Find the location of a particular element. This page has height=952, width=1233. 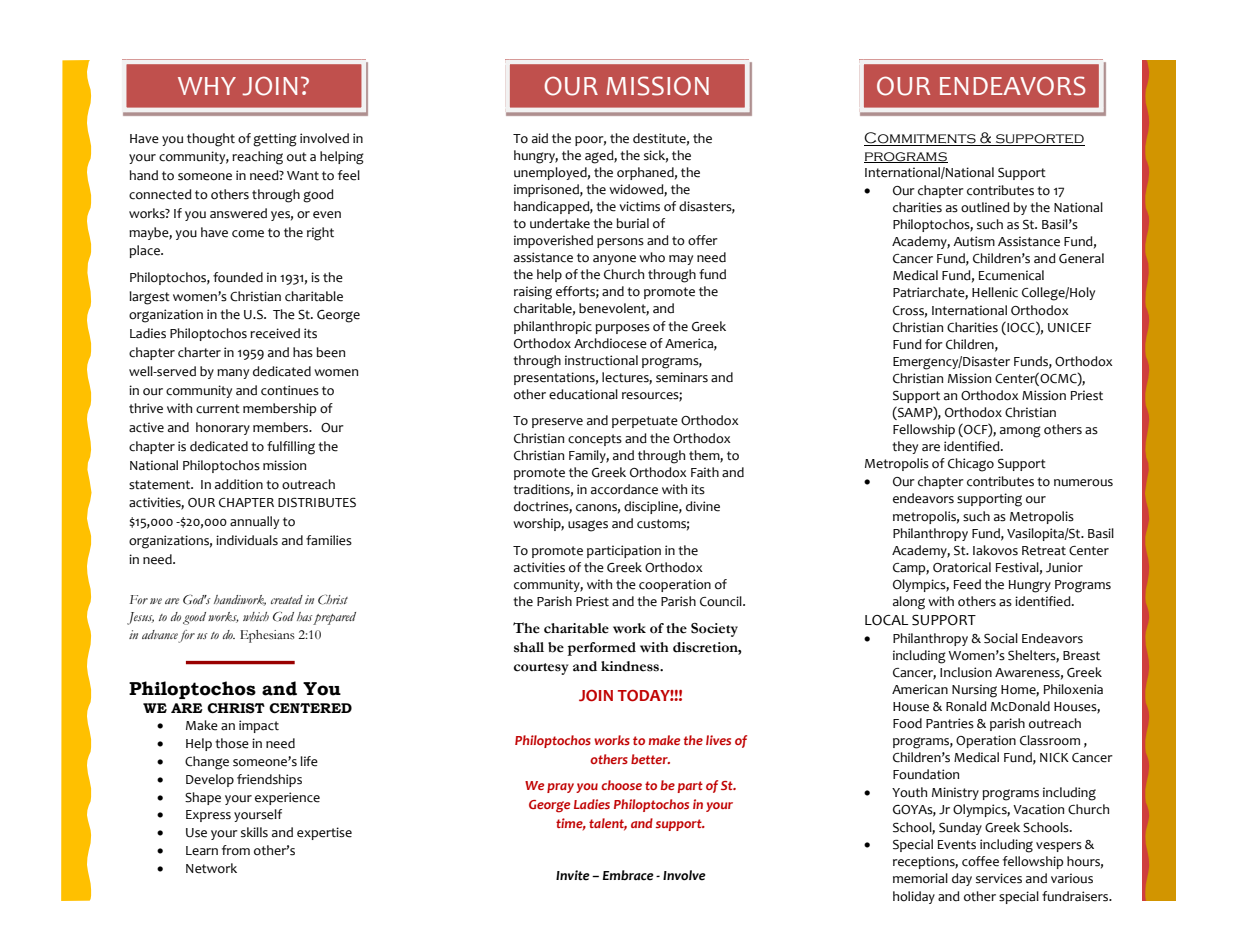

which is located at coordinates (256, 616).
